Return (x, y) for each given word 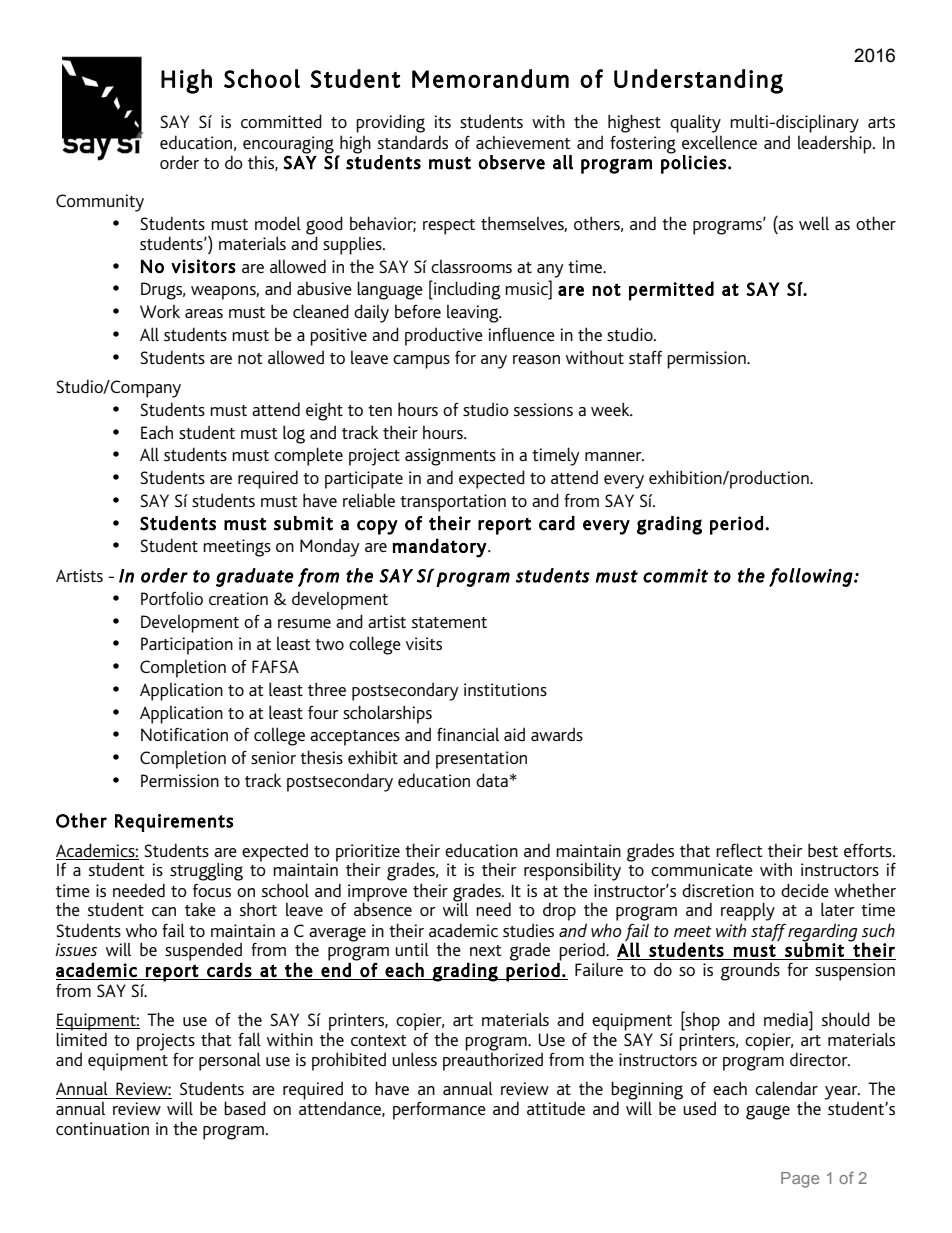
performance (439, 1111)
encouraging (288, 145)
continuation (102, 1128)
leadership (836, 144)
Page (800, 1180)
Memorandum (490, 78)
